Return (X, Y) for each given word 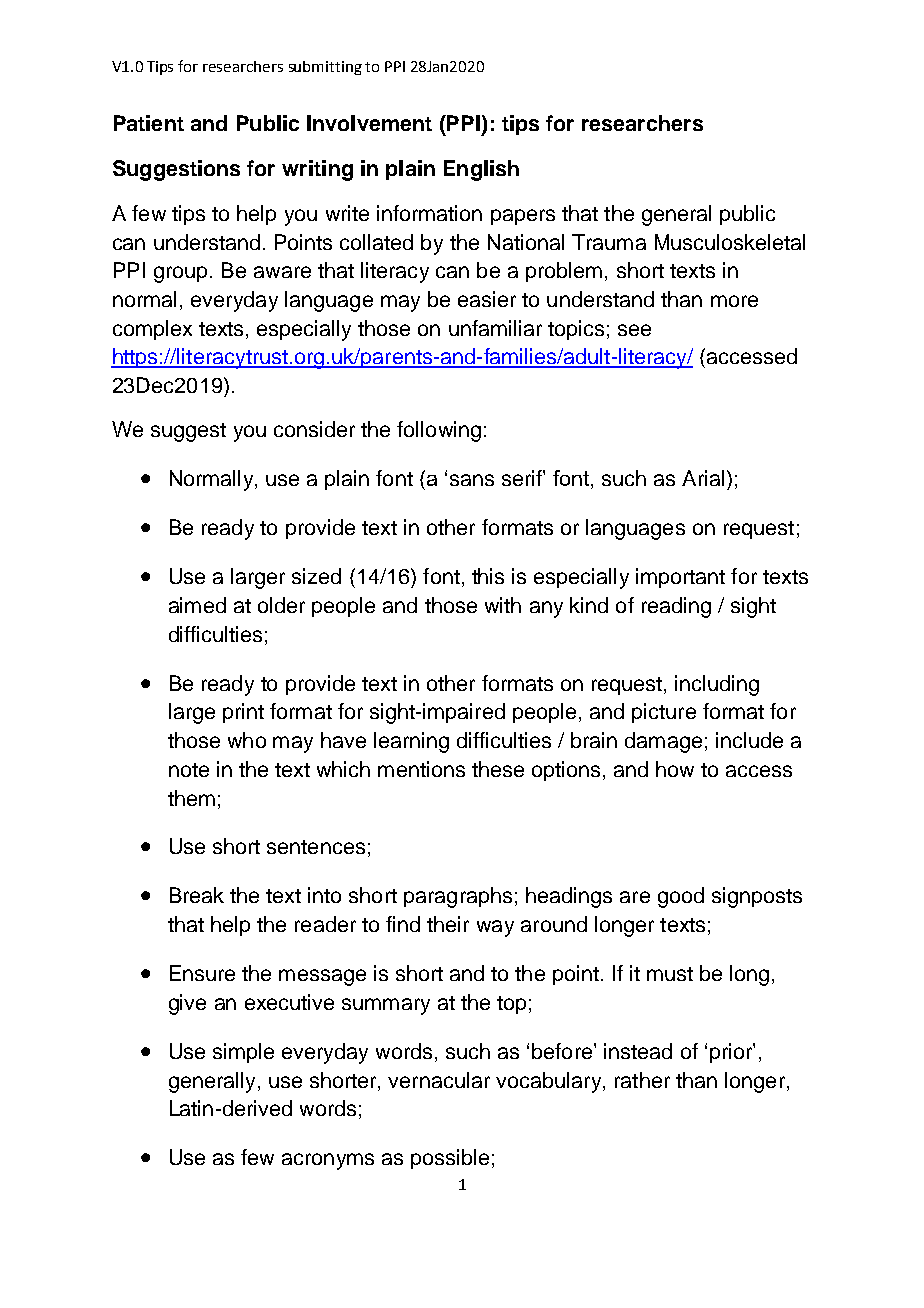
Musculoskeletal (730, 242)
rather (642, 1080)
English (481, 170)
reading (676, 607)
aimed (197, 605)
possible (450, 1159)
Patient (149, 123)
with (503, 605)
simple (243, 1053)
